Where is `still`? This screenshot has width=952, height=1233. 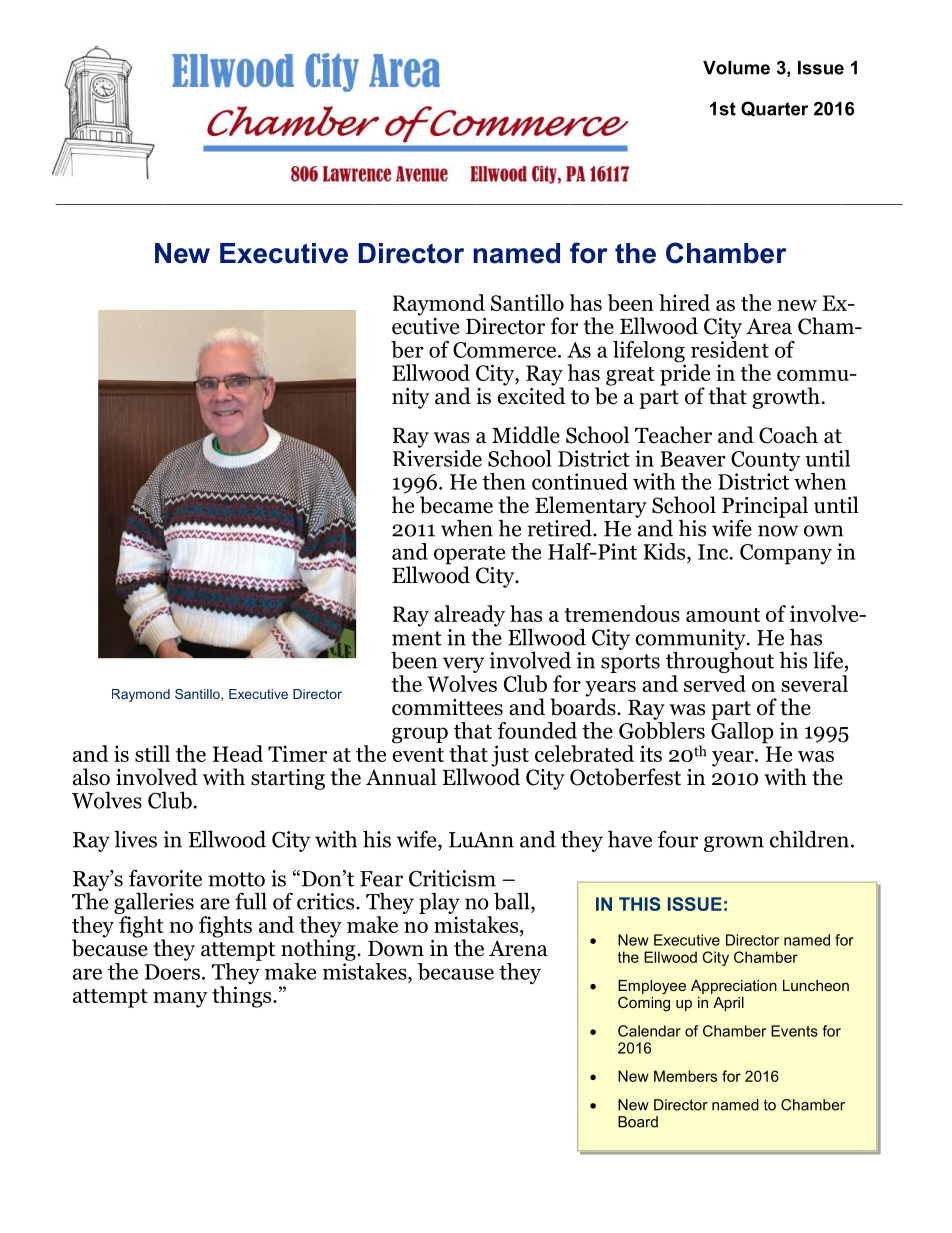 still is located at coordinates (152, 753).
